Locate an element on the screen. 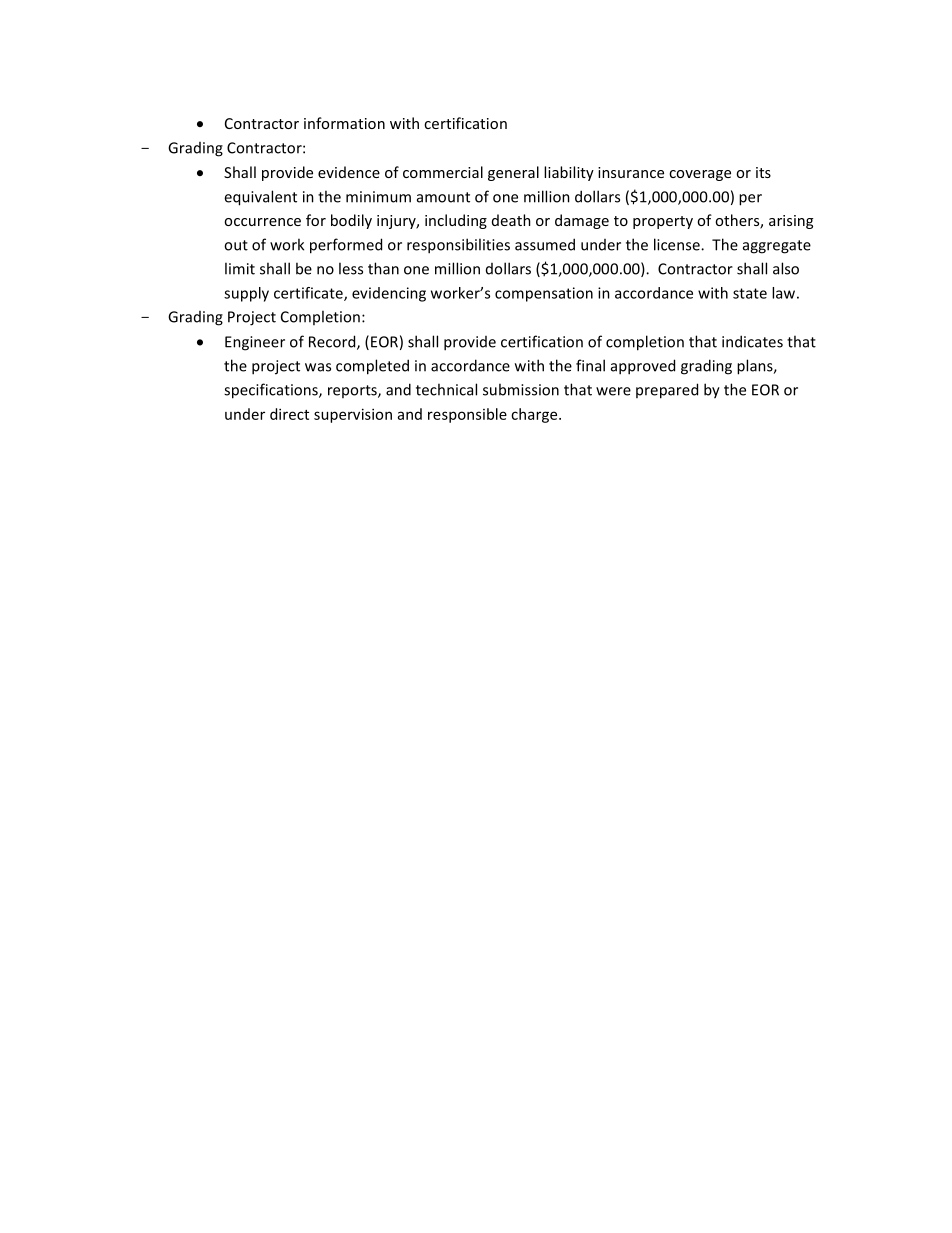 The image size is (952, 1233). also is located at coordinates (786, 268).
